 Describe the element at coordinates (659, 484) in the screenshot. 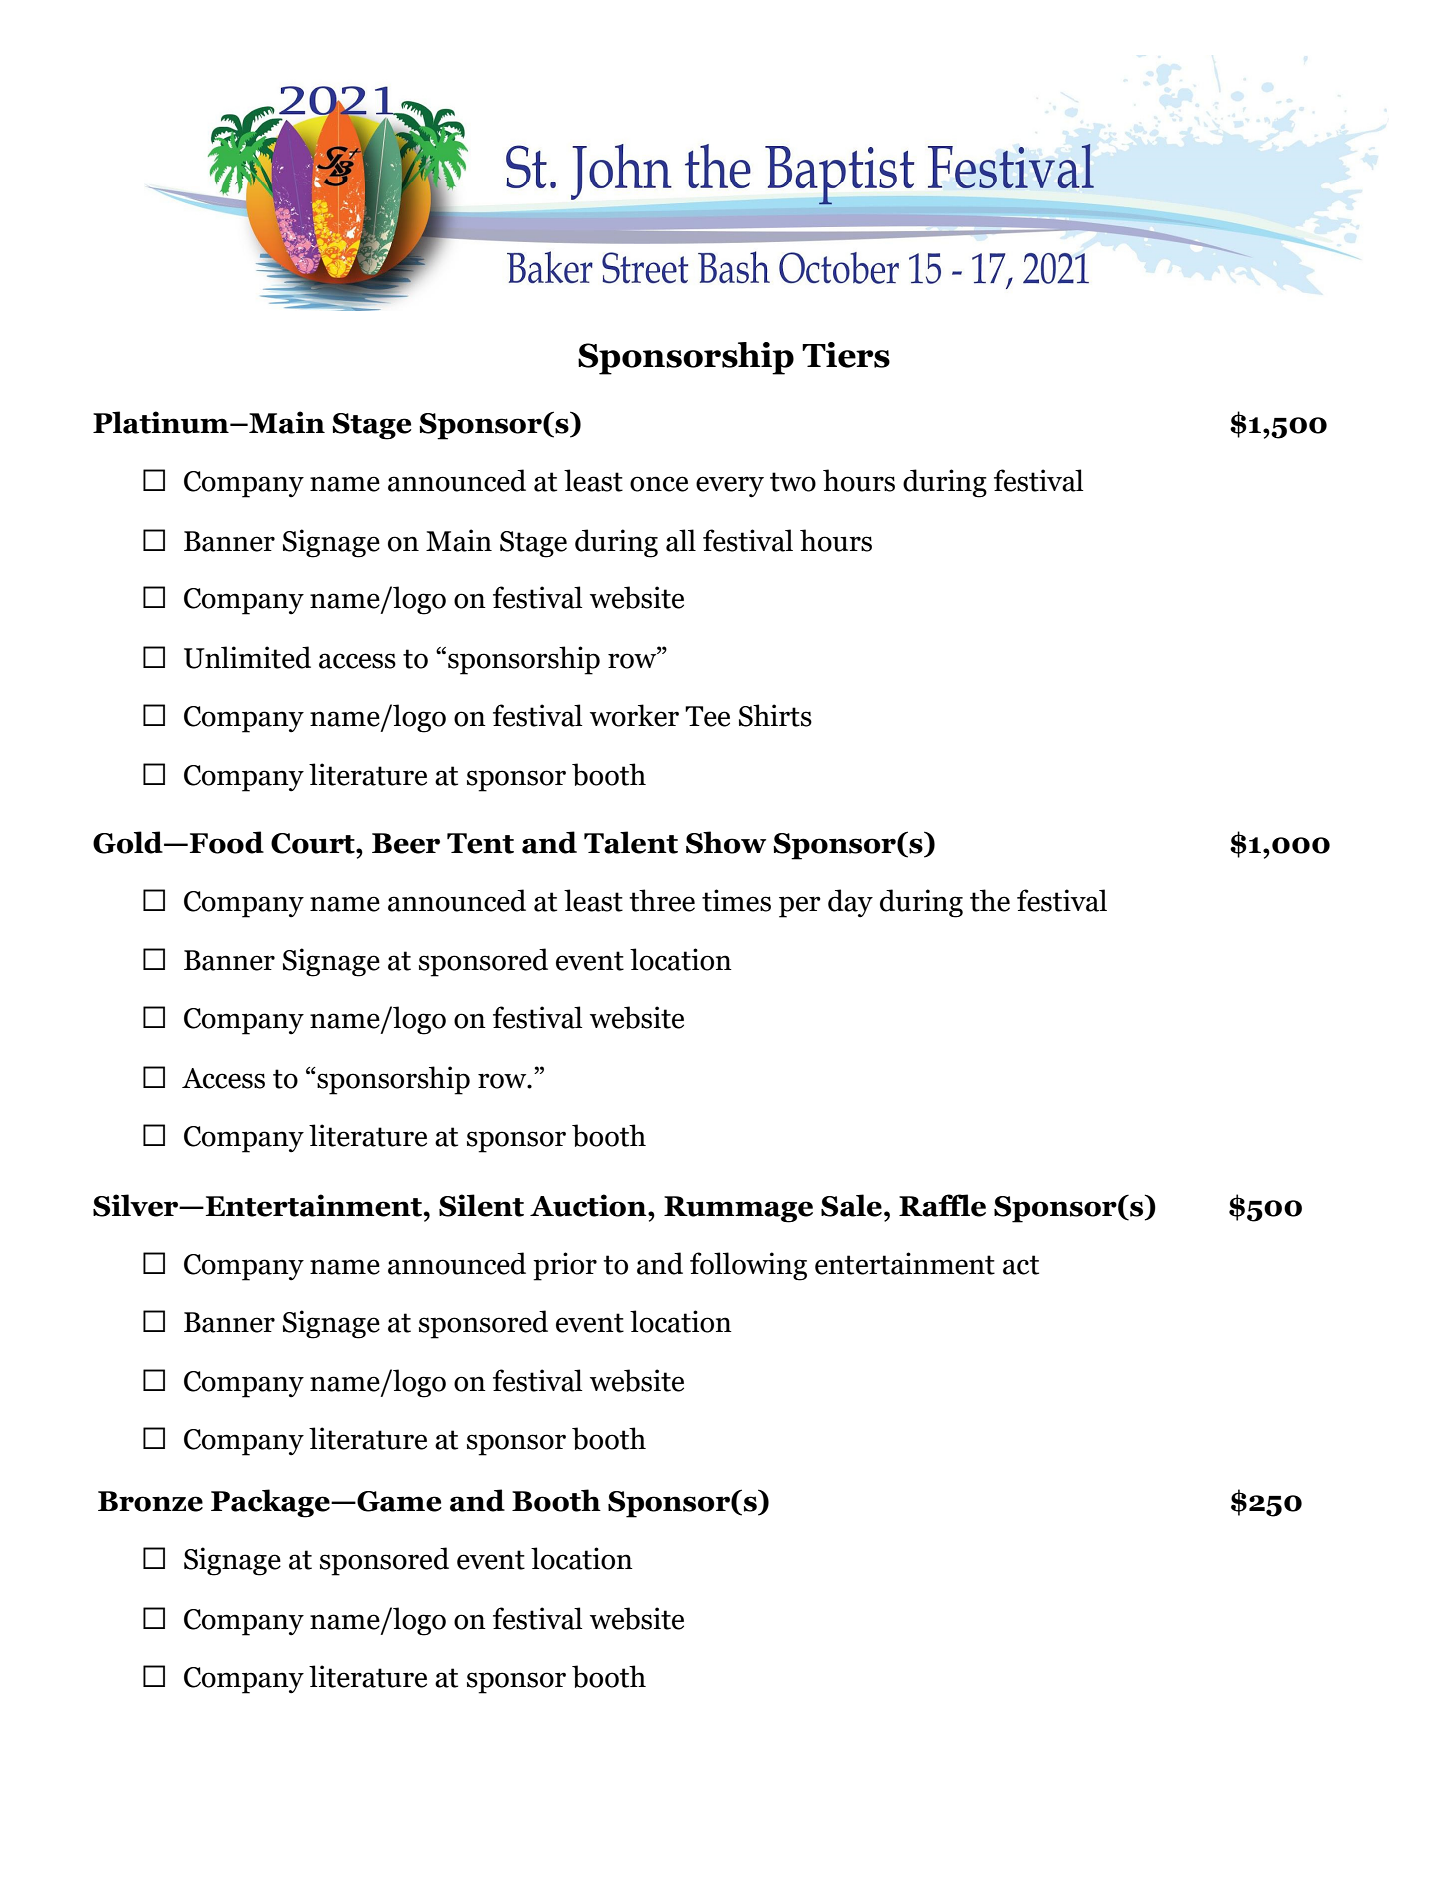

I see `once` at that location.
